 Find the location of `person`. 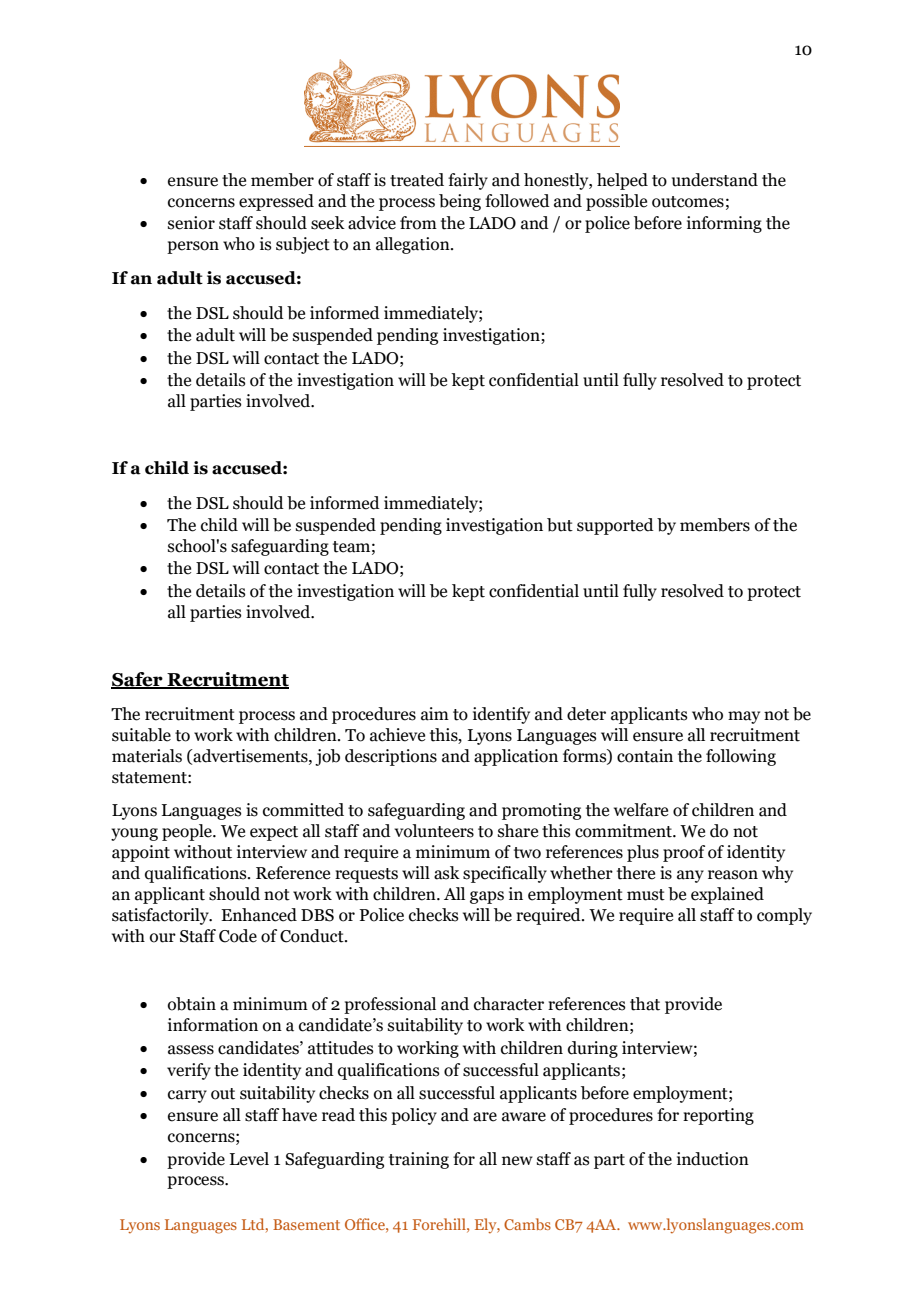

person is located at coordinates (193, 247).
